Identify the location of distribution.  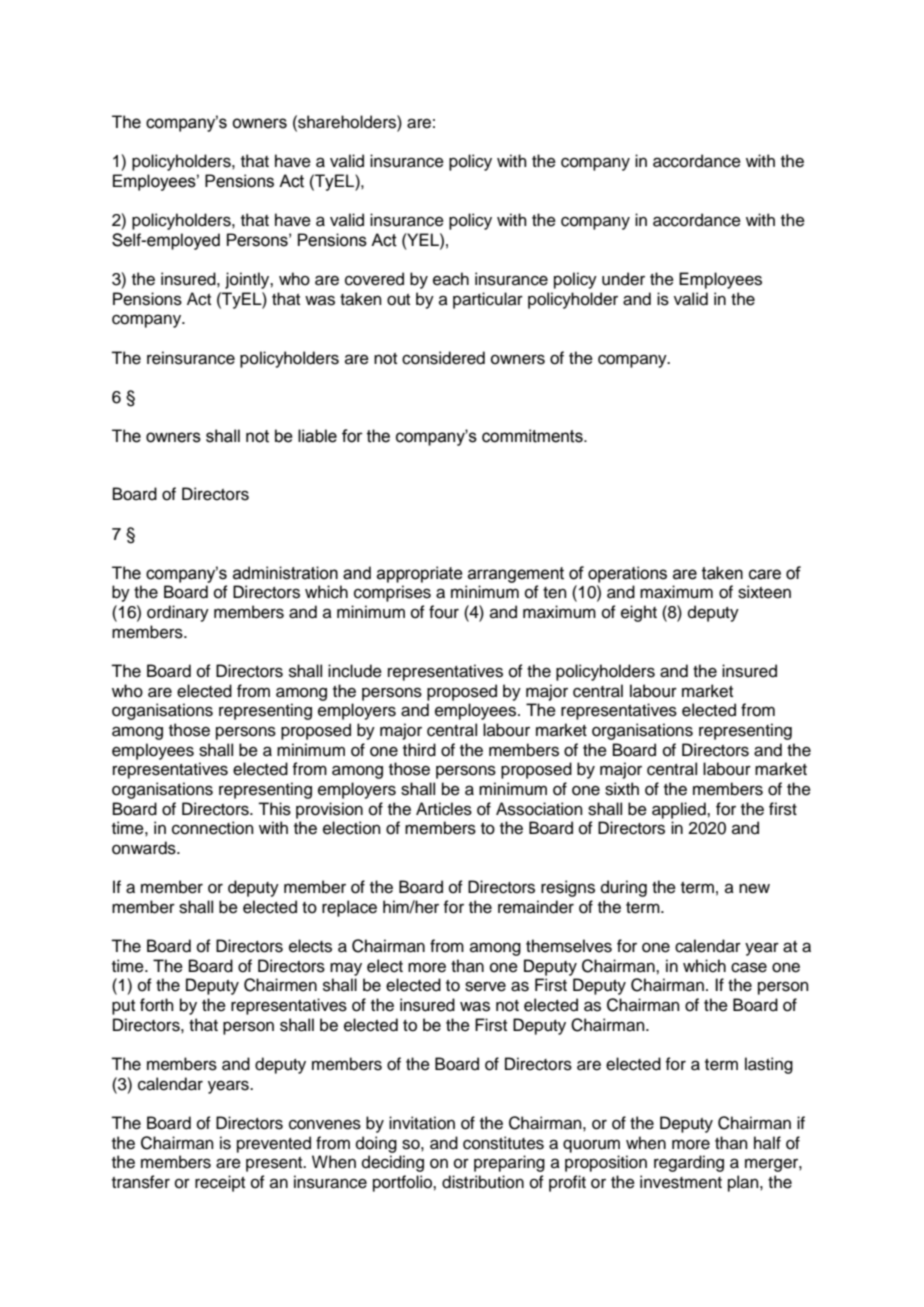
(483, 1182).
